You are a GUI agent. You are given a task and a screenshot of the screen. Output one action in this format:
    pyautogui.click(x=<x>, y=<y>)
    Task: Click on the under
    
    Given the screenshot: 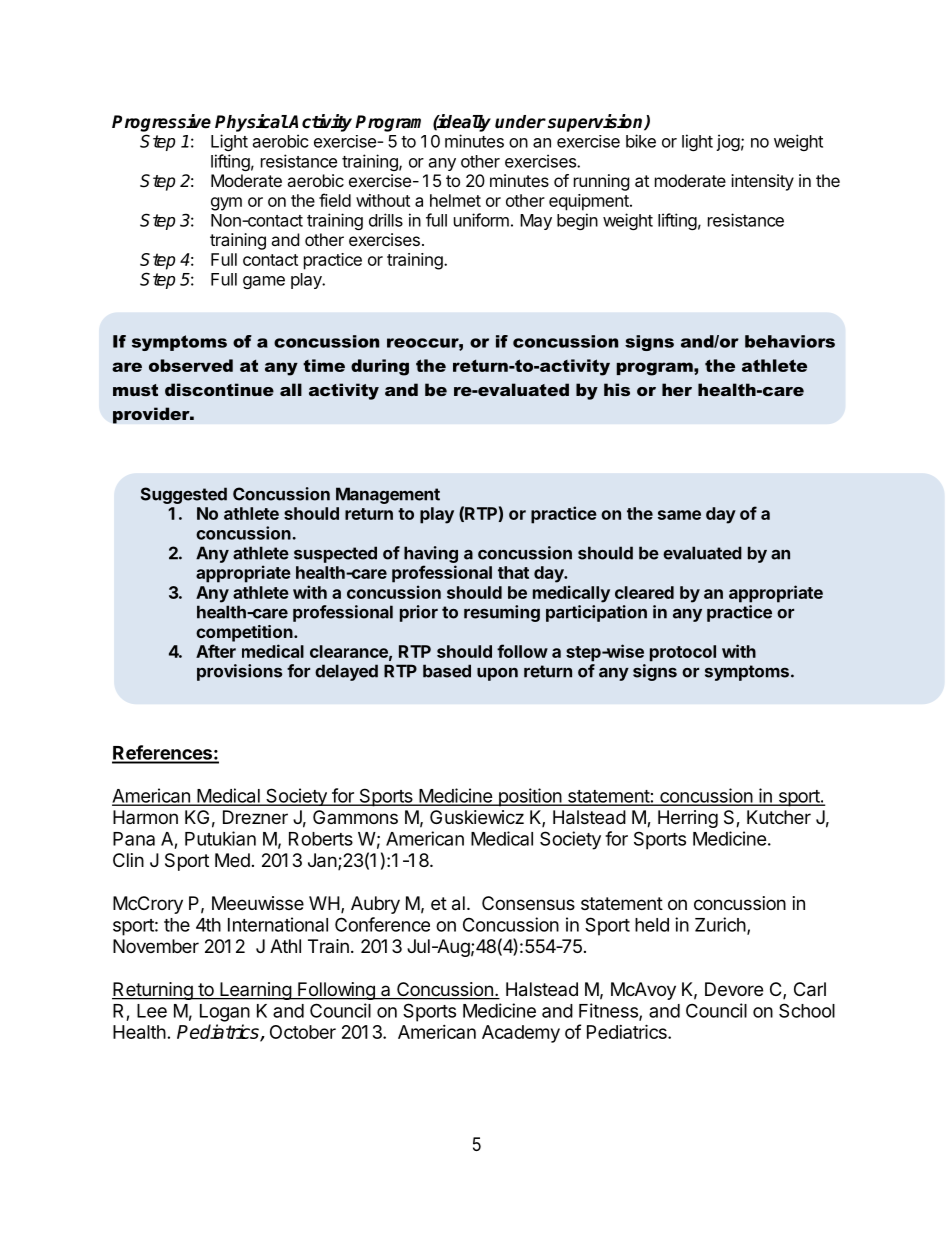 What is the action you would take?
    pyautogui.click(x=520, y=122)
